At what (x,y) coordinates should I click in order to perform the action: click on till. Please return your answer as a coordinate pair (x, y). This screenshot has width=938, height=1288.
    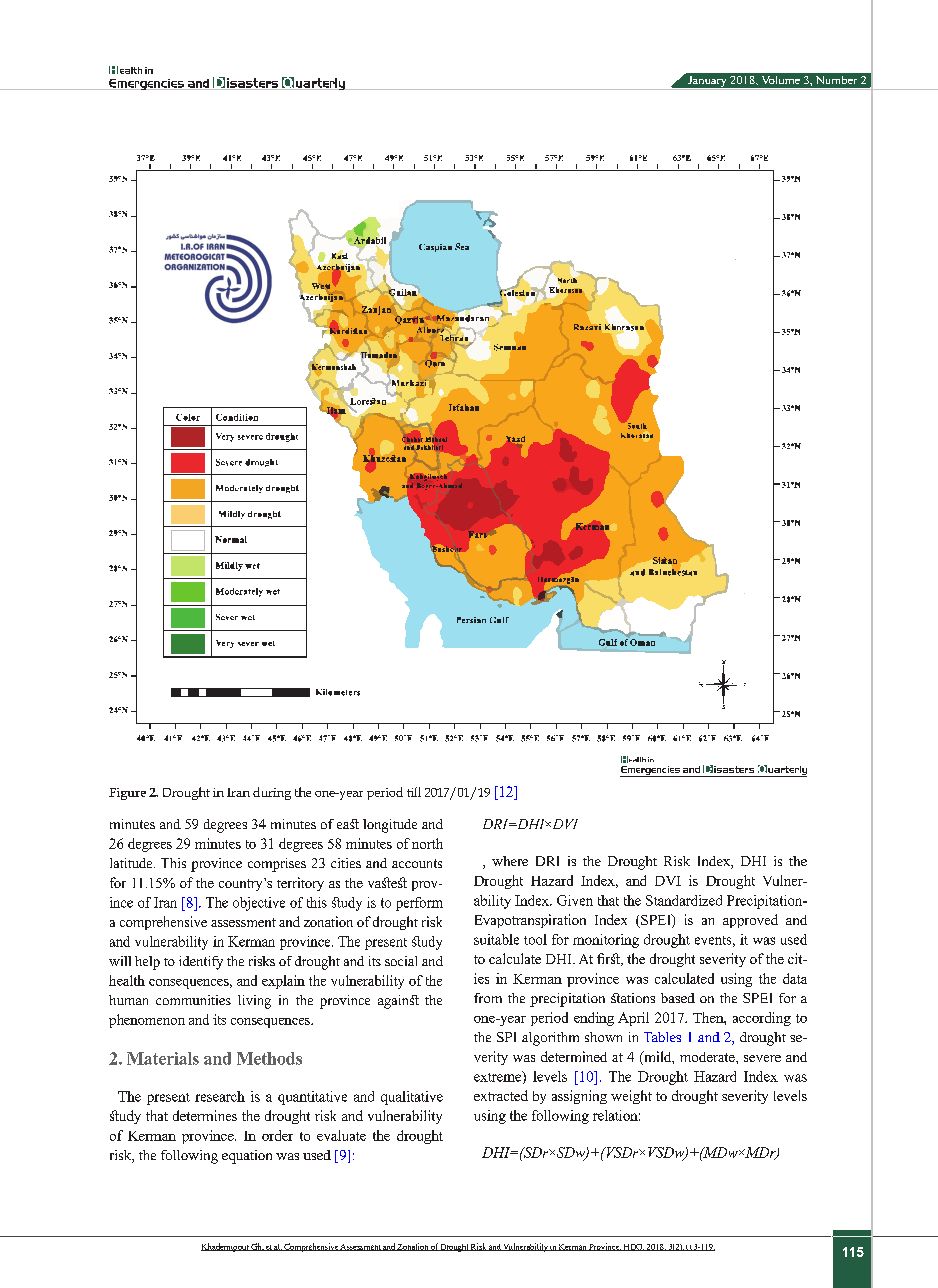
    Looking at the image, I should click on (414, 792).
